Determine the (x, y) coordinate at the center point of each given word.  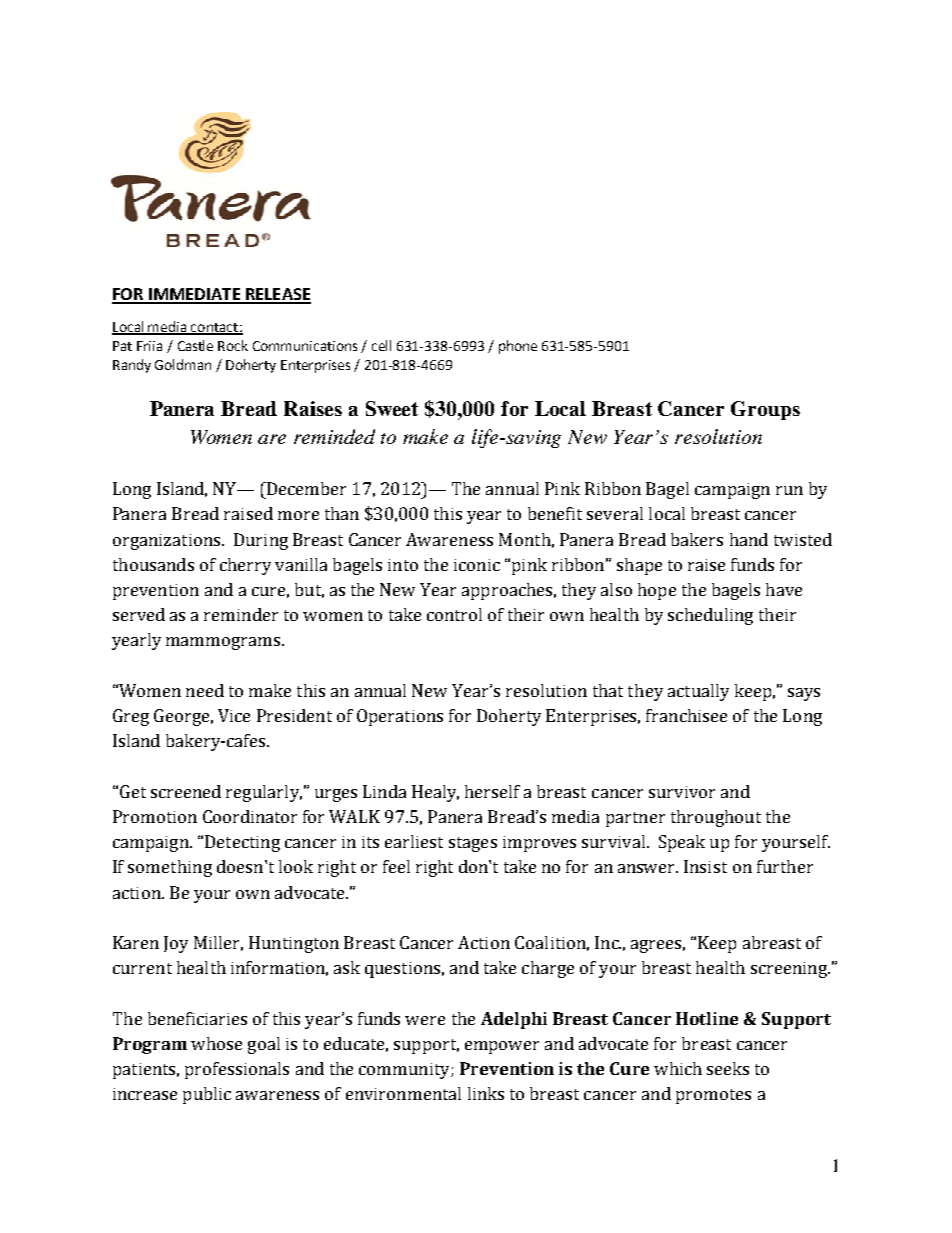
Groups (765, 410)
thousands (153, 564)
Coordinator (250, 816)
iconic (477, 565)
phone (518, 347)
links (486, 1093)
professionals (237, 1070)
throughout (716, 818)
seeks (728, 1068)
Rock (233, 345)
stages (473, 844)
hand (749, 539)
